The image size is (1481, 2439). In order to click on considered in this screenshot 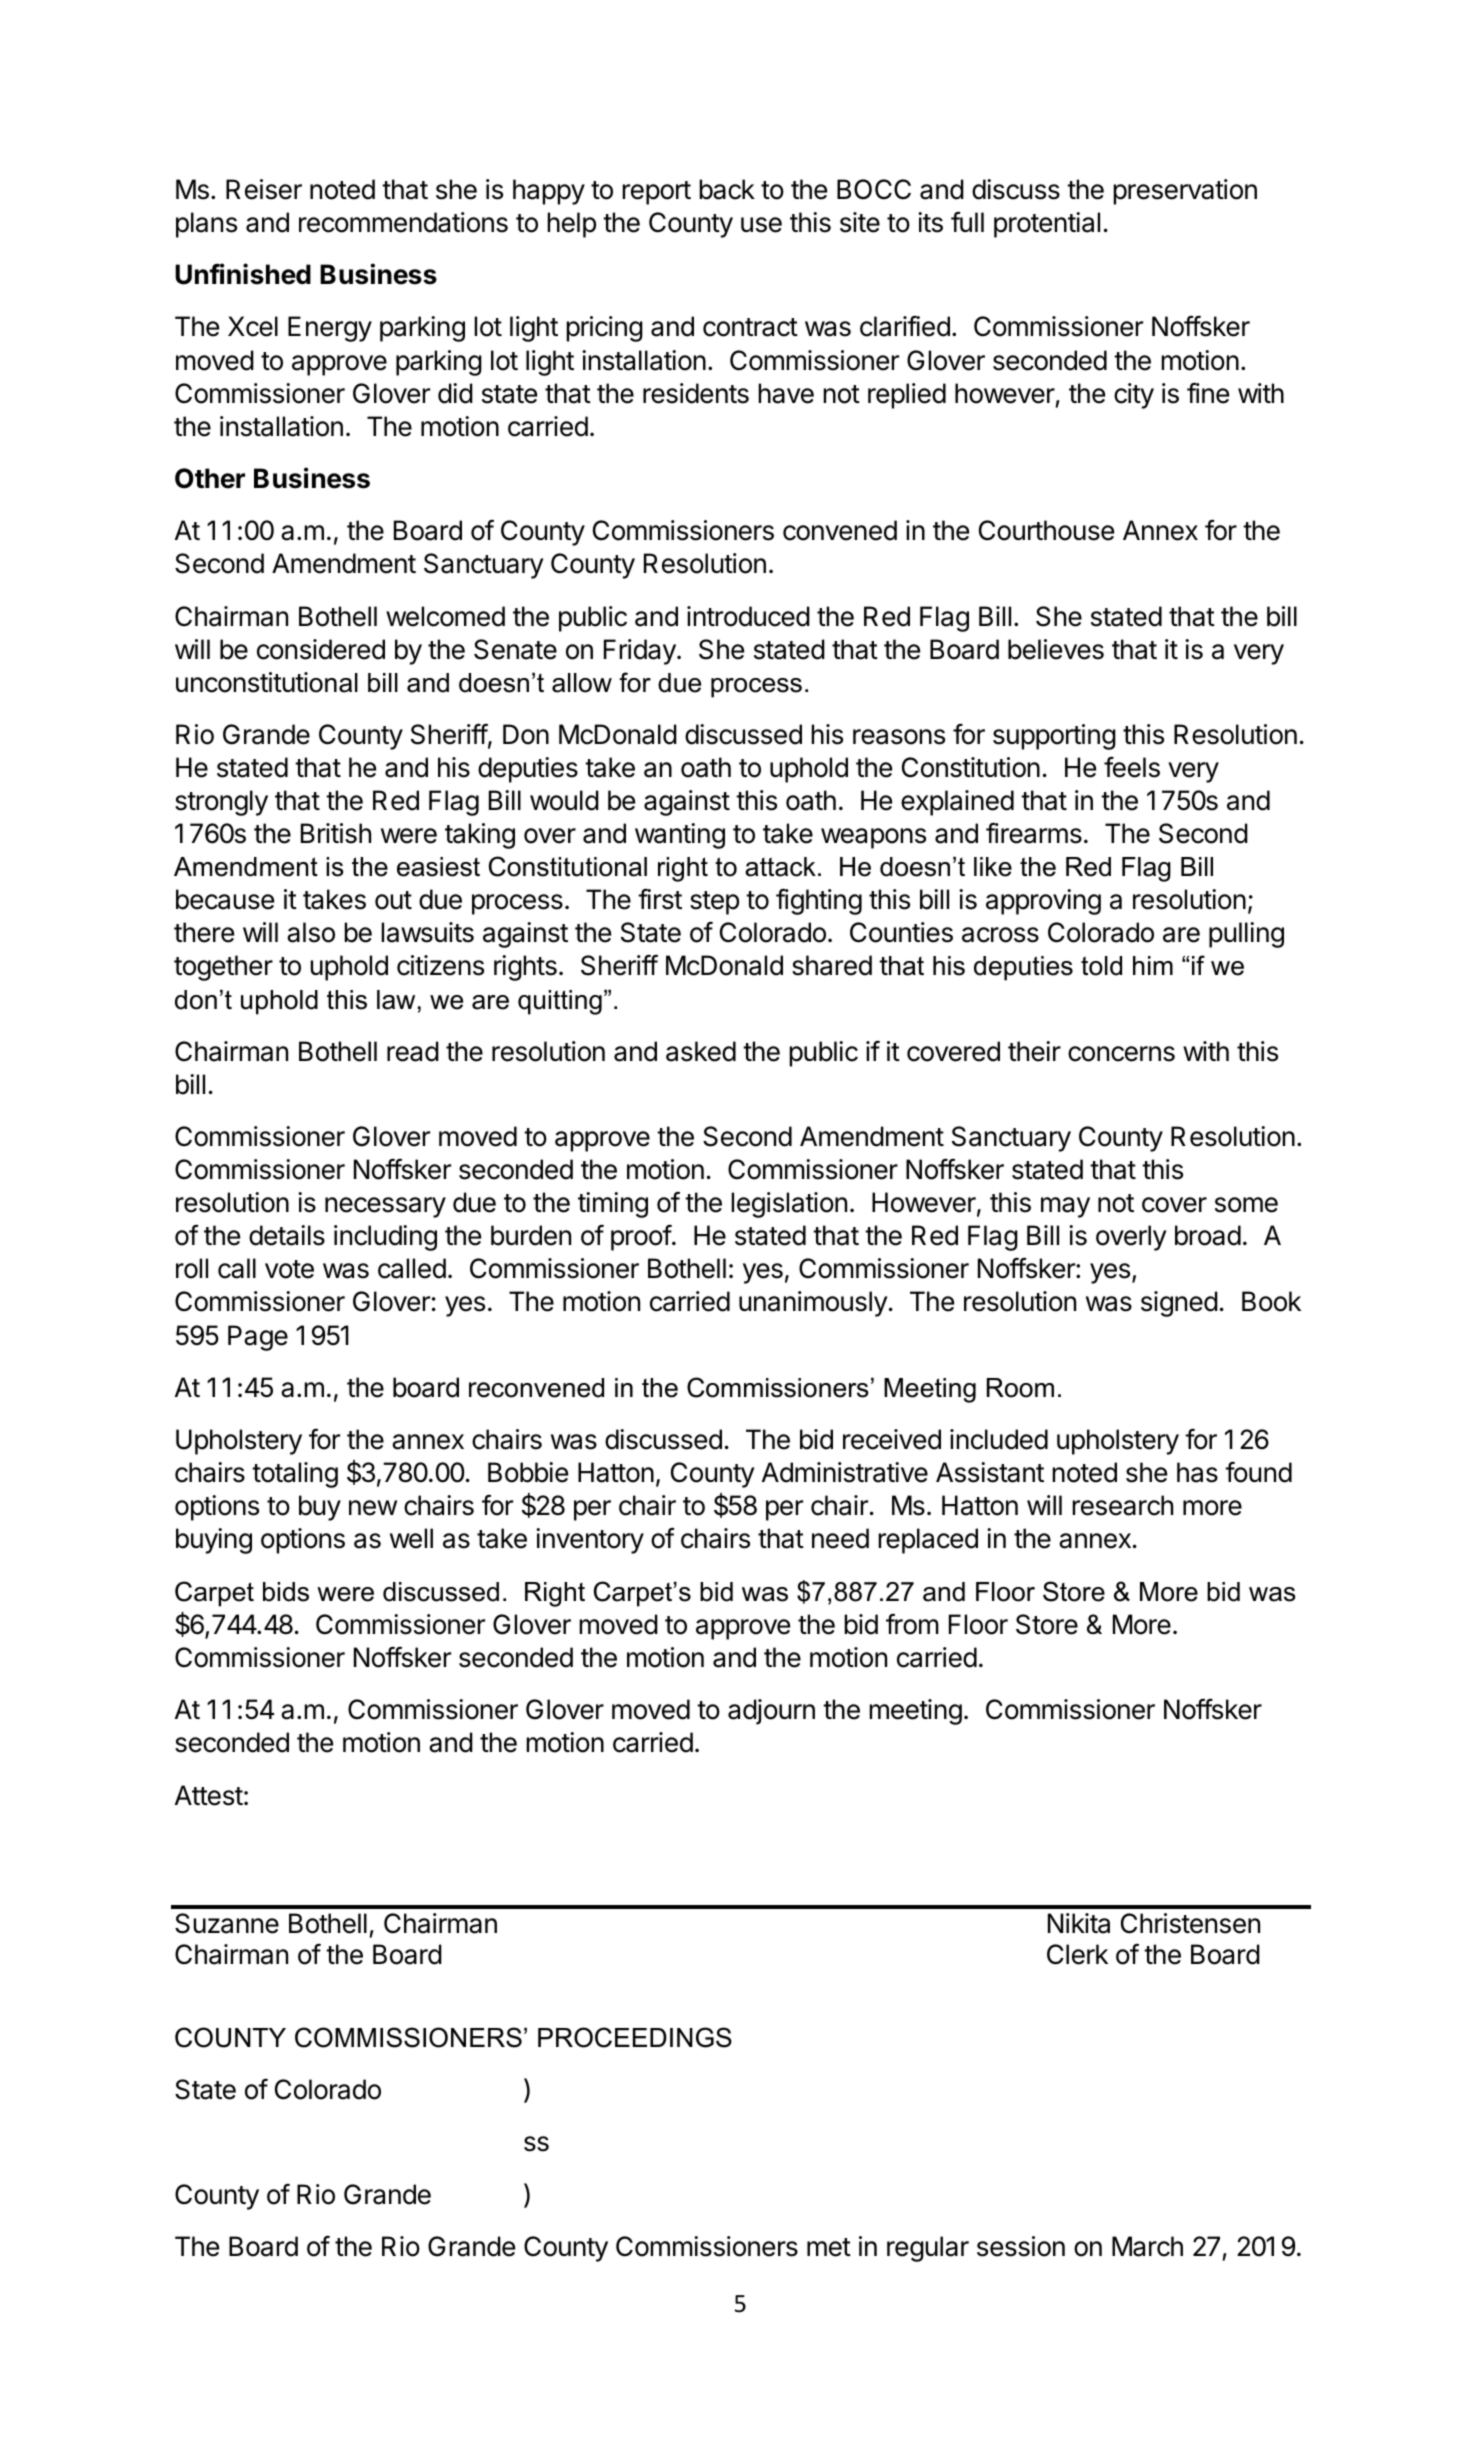, I will do `click(321, 649)`.
